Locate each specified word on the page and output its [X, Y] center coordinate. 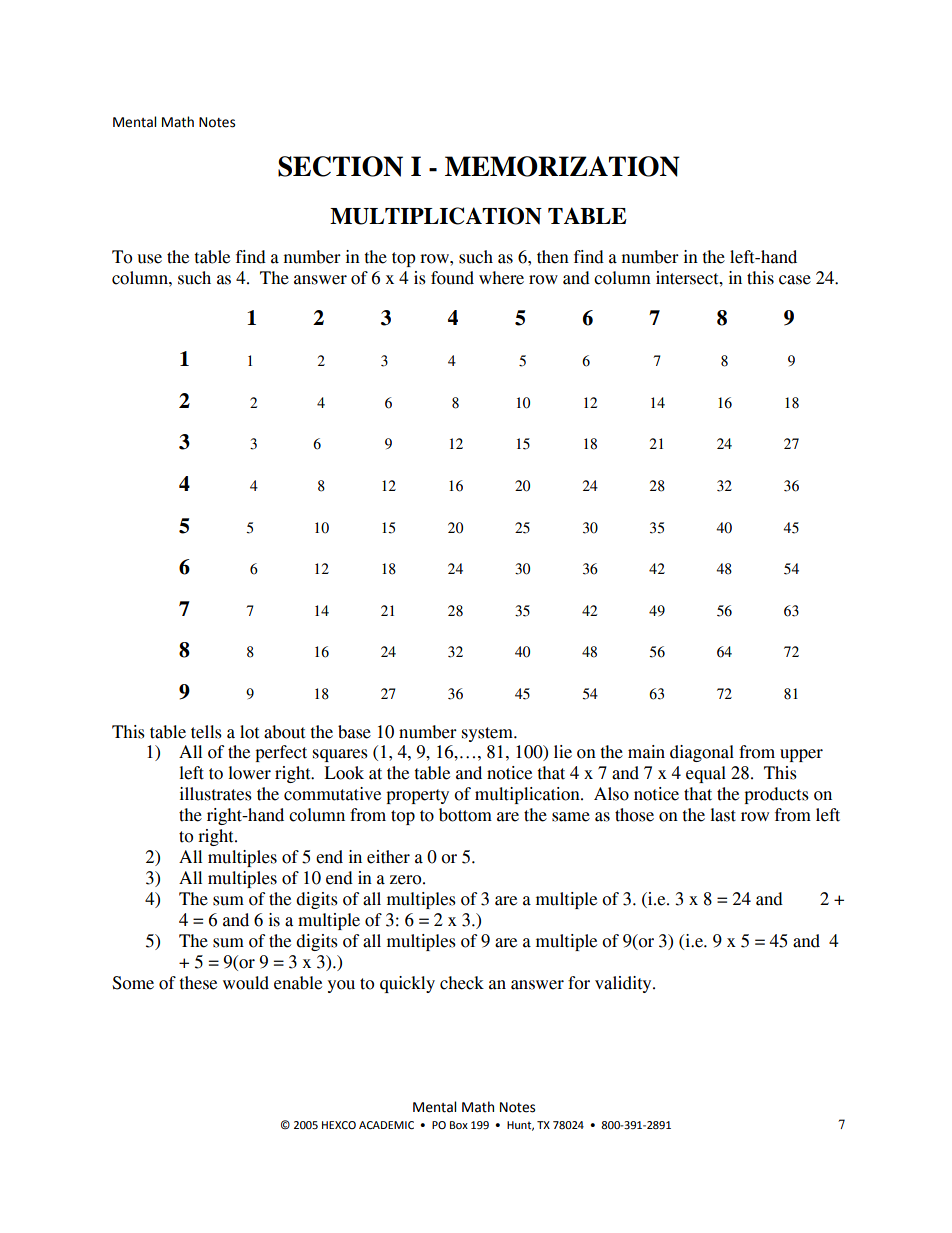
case [795, 280]
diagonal [702, 753]
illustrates [216, 794]
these [198, 983]
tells [206, 732]
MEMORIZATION [562, 166]
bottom [465, 815]
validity [624, 984]
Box [459, 1125]
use [149, 259]
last [723, 815]
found [452, 278]
